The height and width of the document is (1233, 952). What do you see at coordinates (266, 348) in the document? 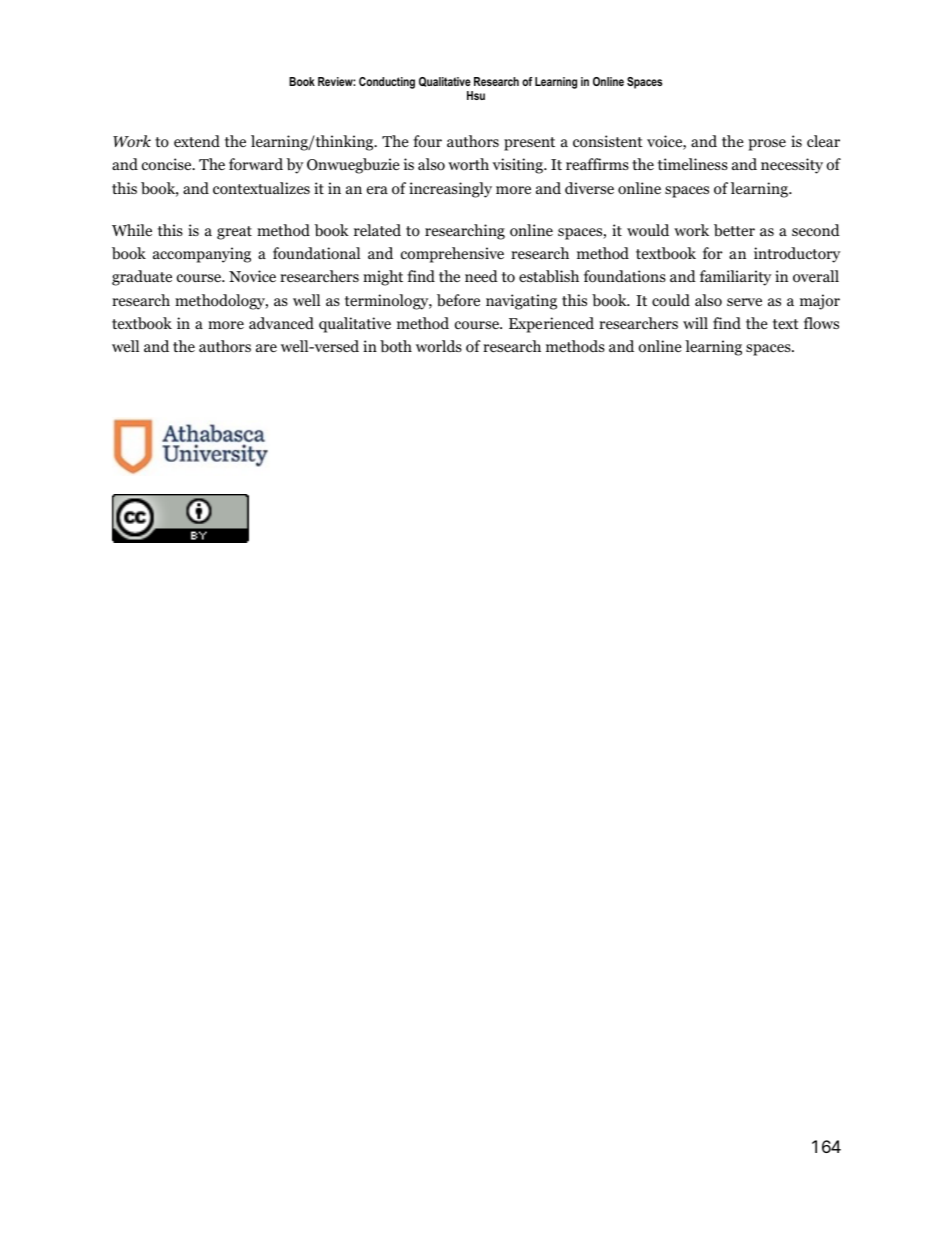
I see `are` at bounding box center [266, 348].
